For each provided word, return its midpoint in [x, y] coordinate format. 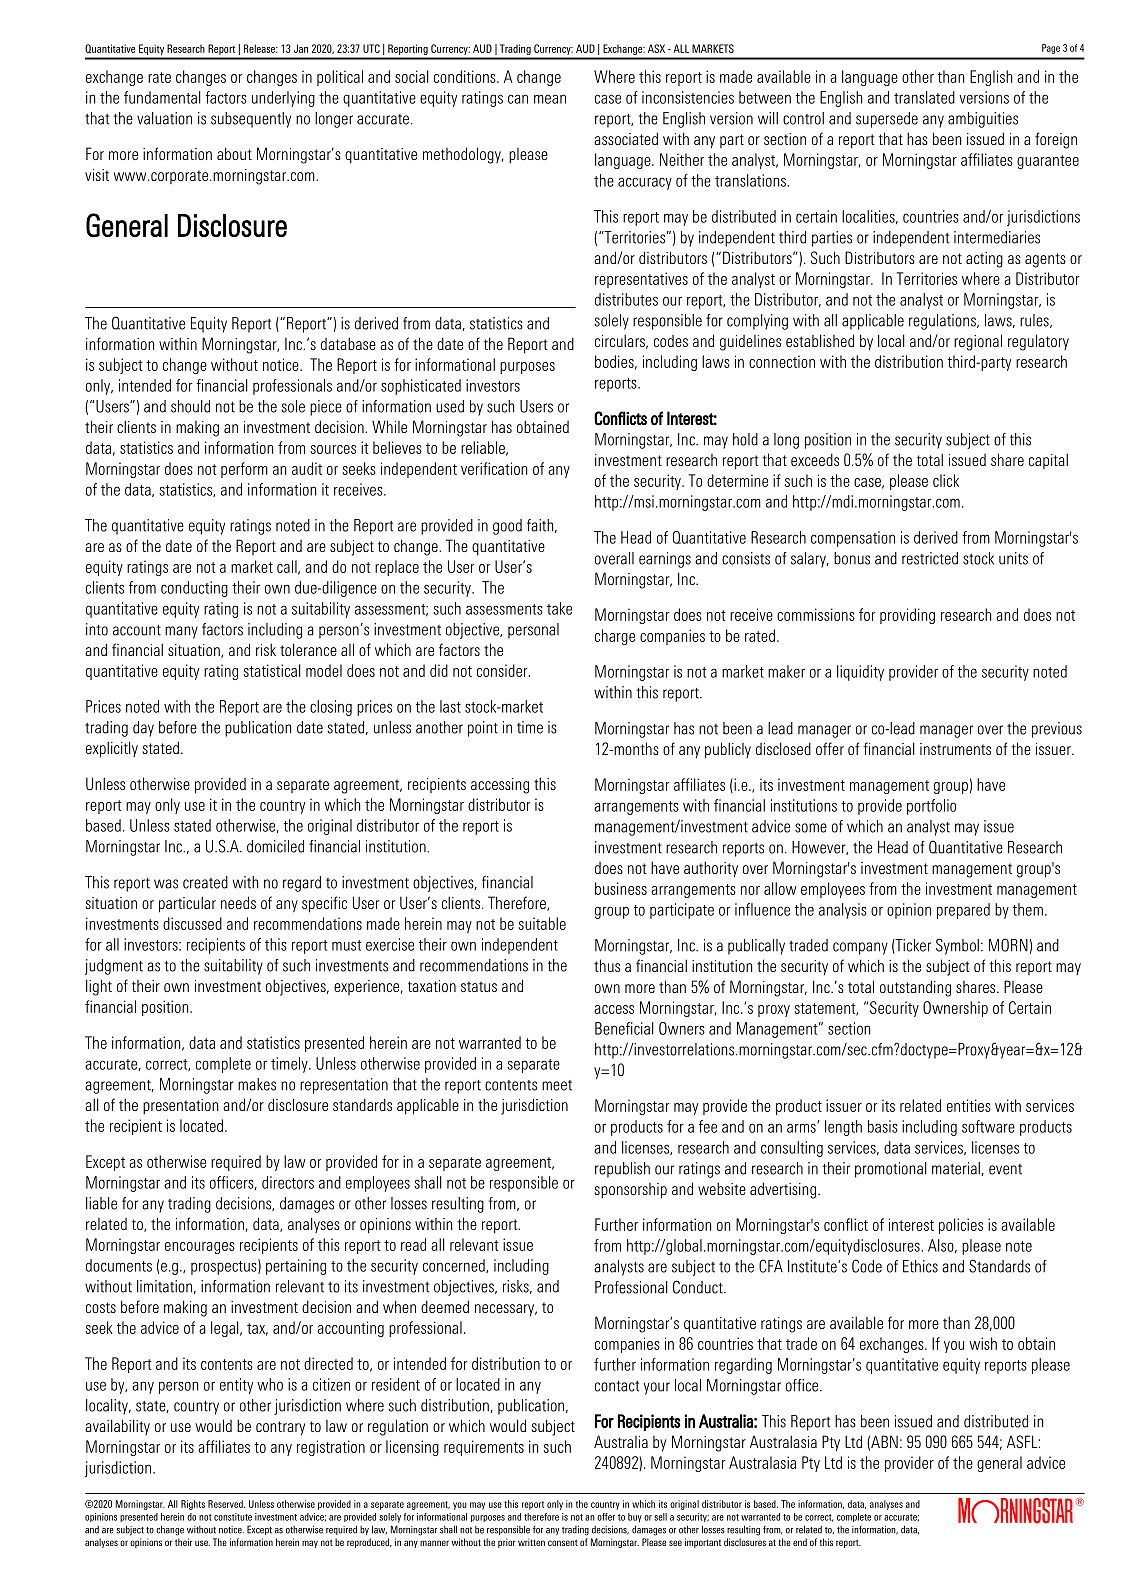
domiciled [275, 846]
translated [924, 97]
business [621, 888]
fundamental [162, 97]
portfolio [931, 807]
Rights [193, 1505]
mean [550, 99]
